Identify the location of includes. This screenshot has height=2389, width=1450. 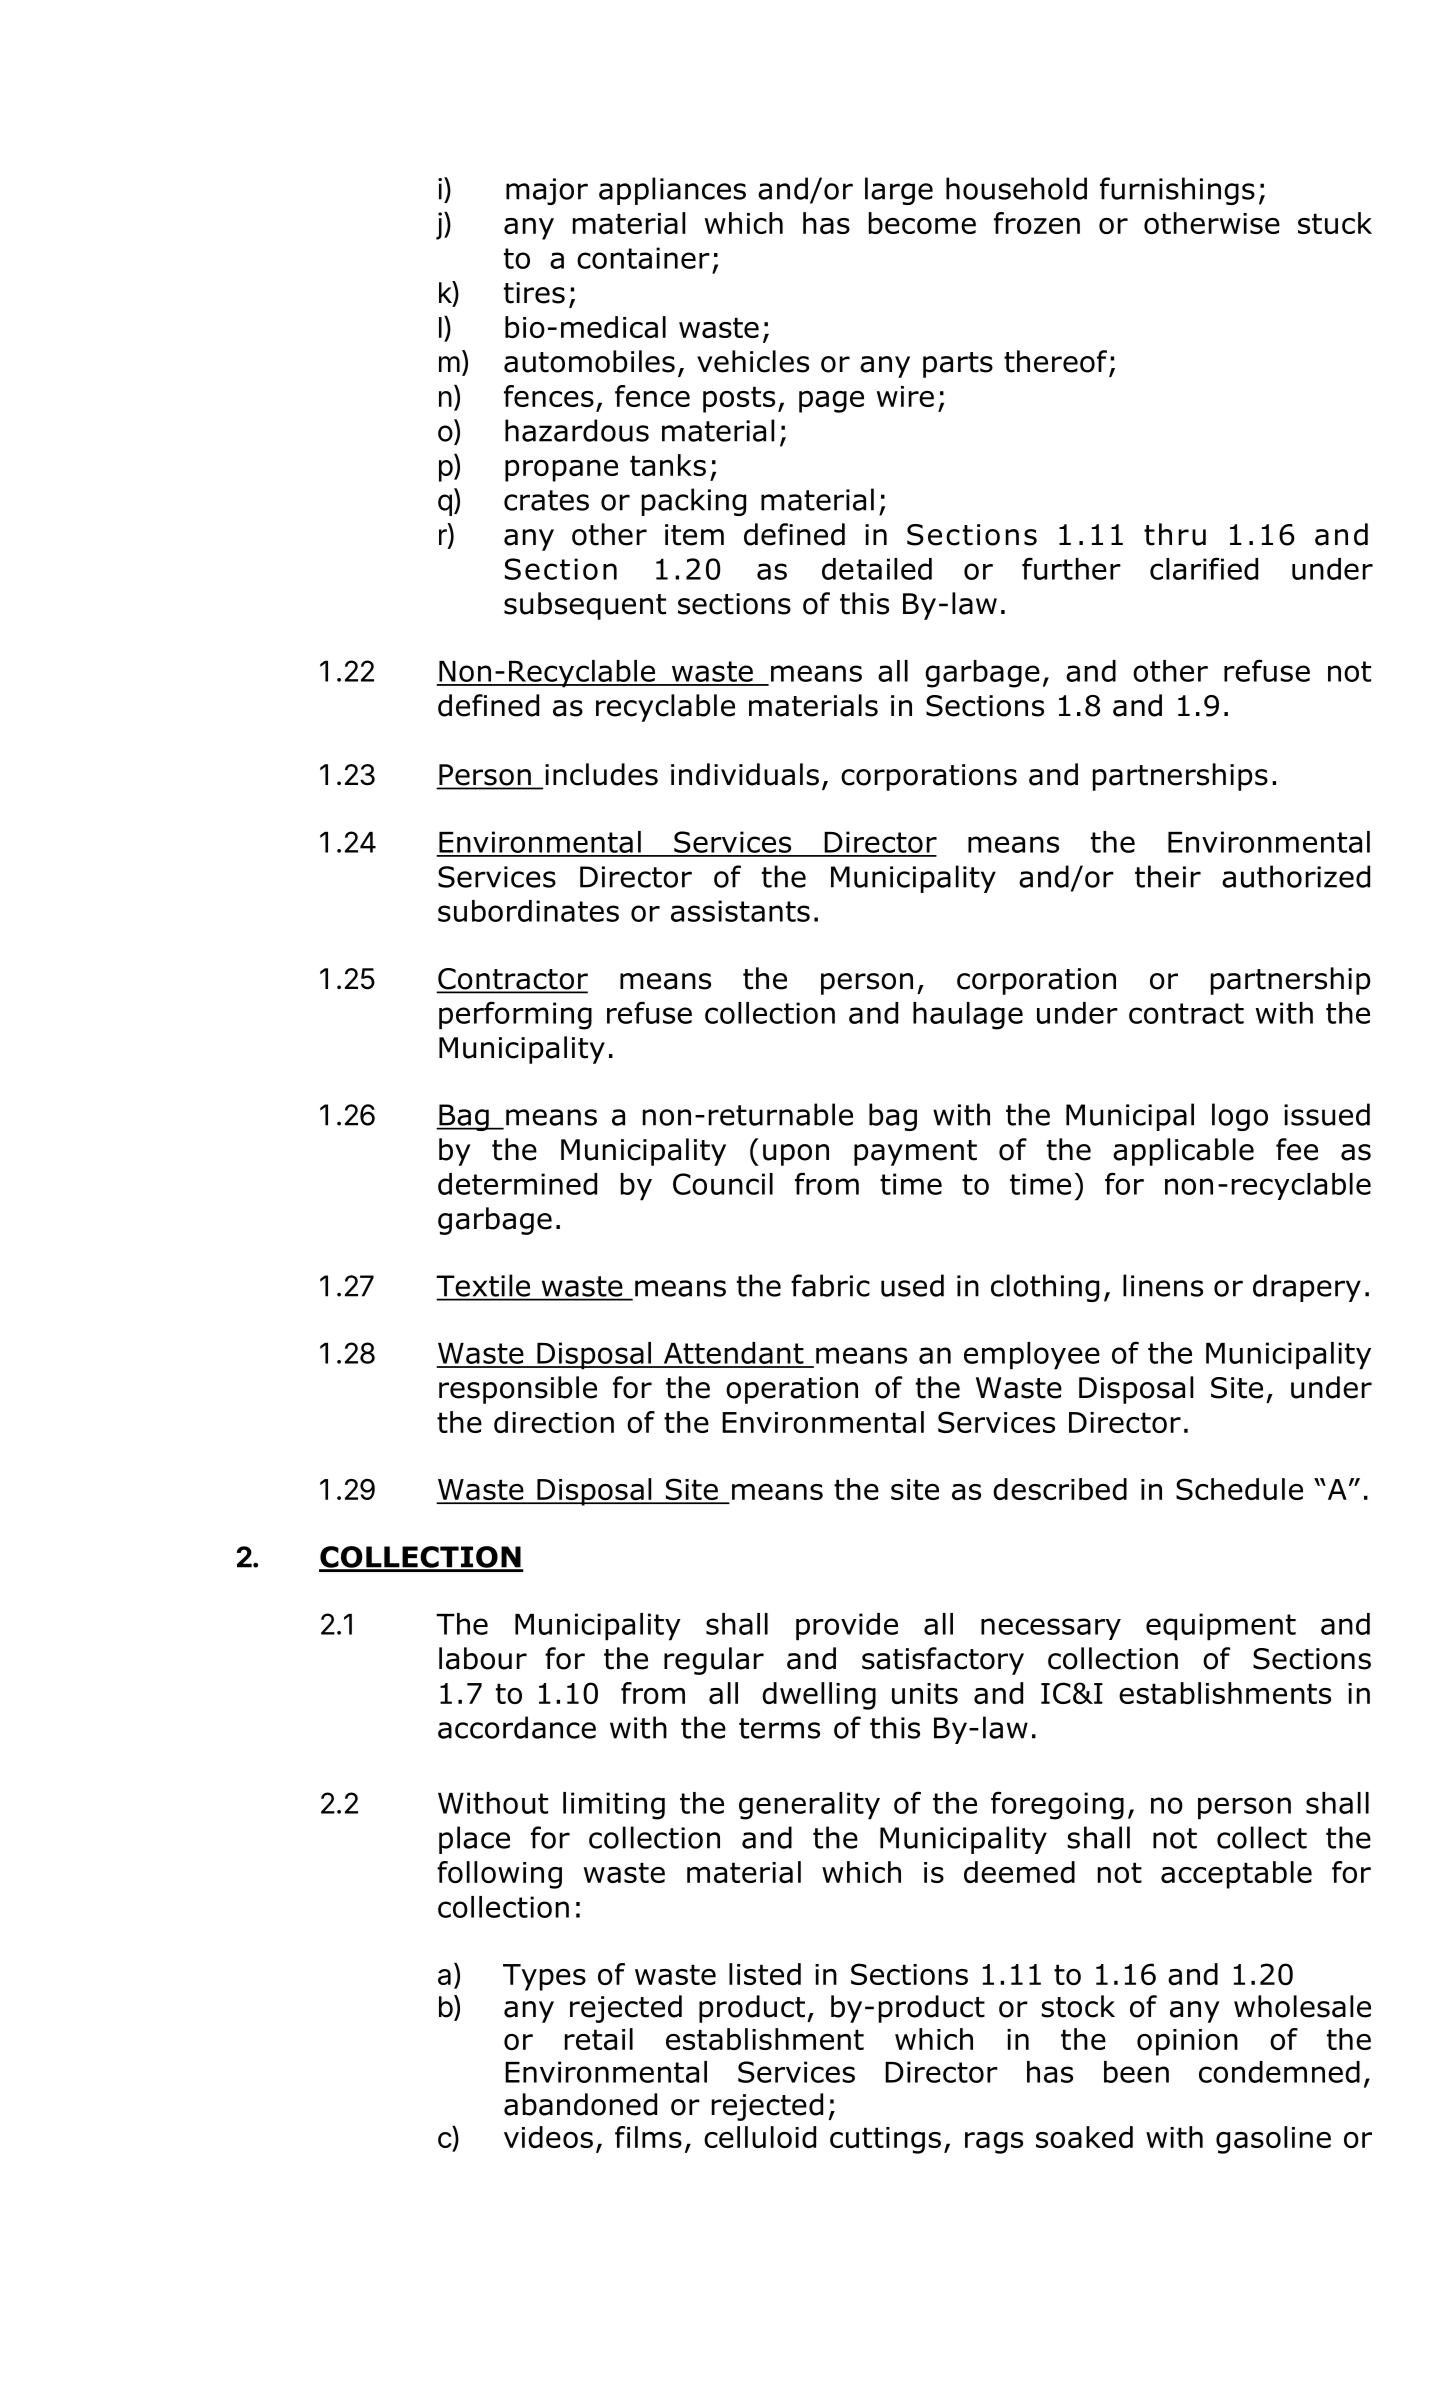
(601, 774).
